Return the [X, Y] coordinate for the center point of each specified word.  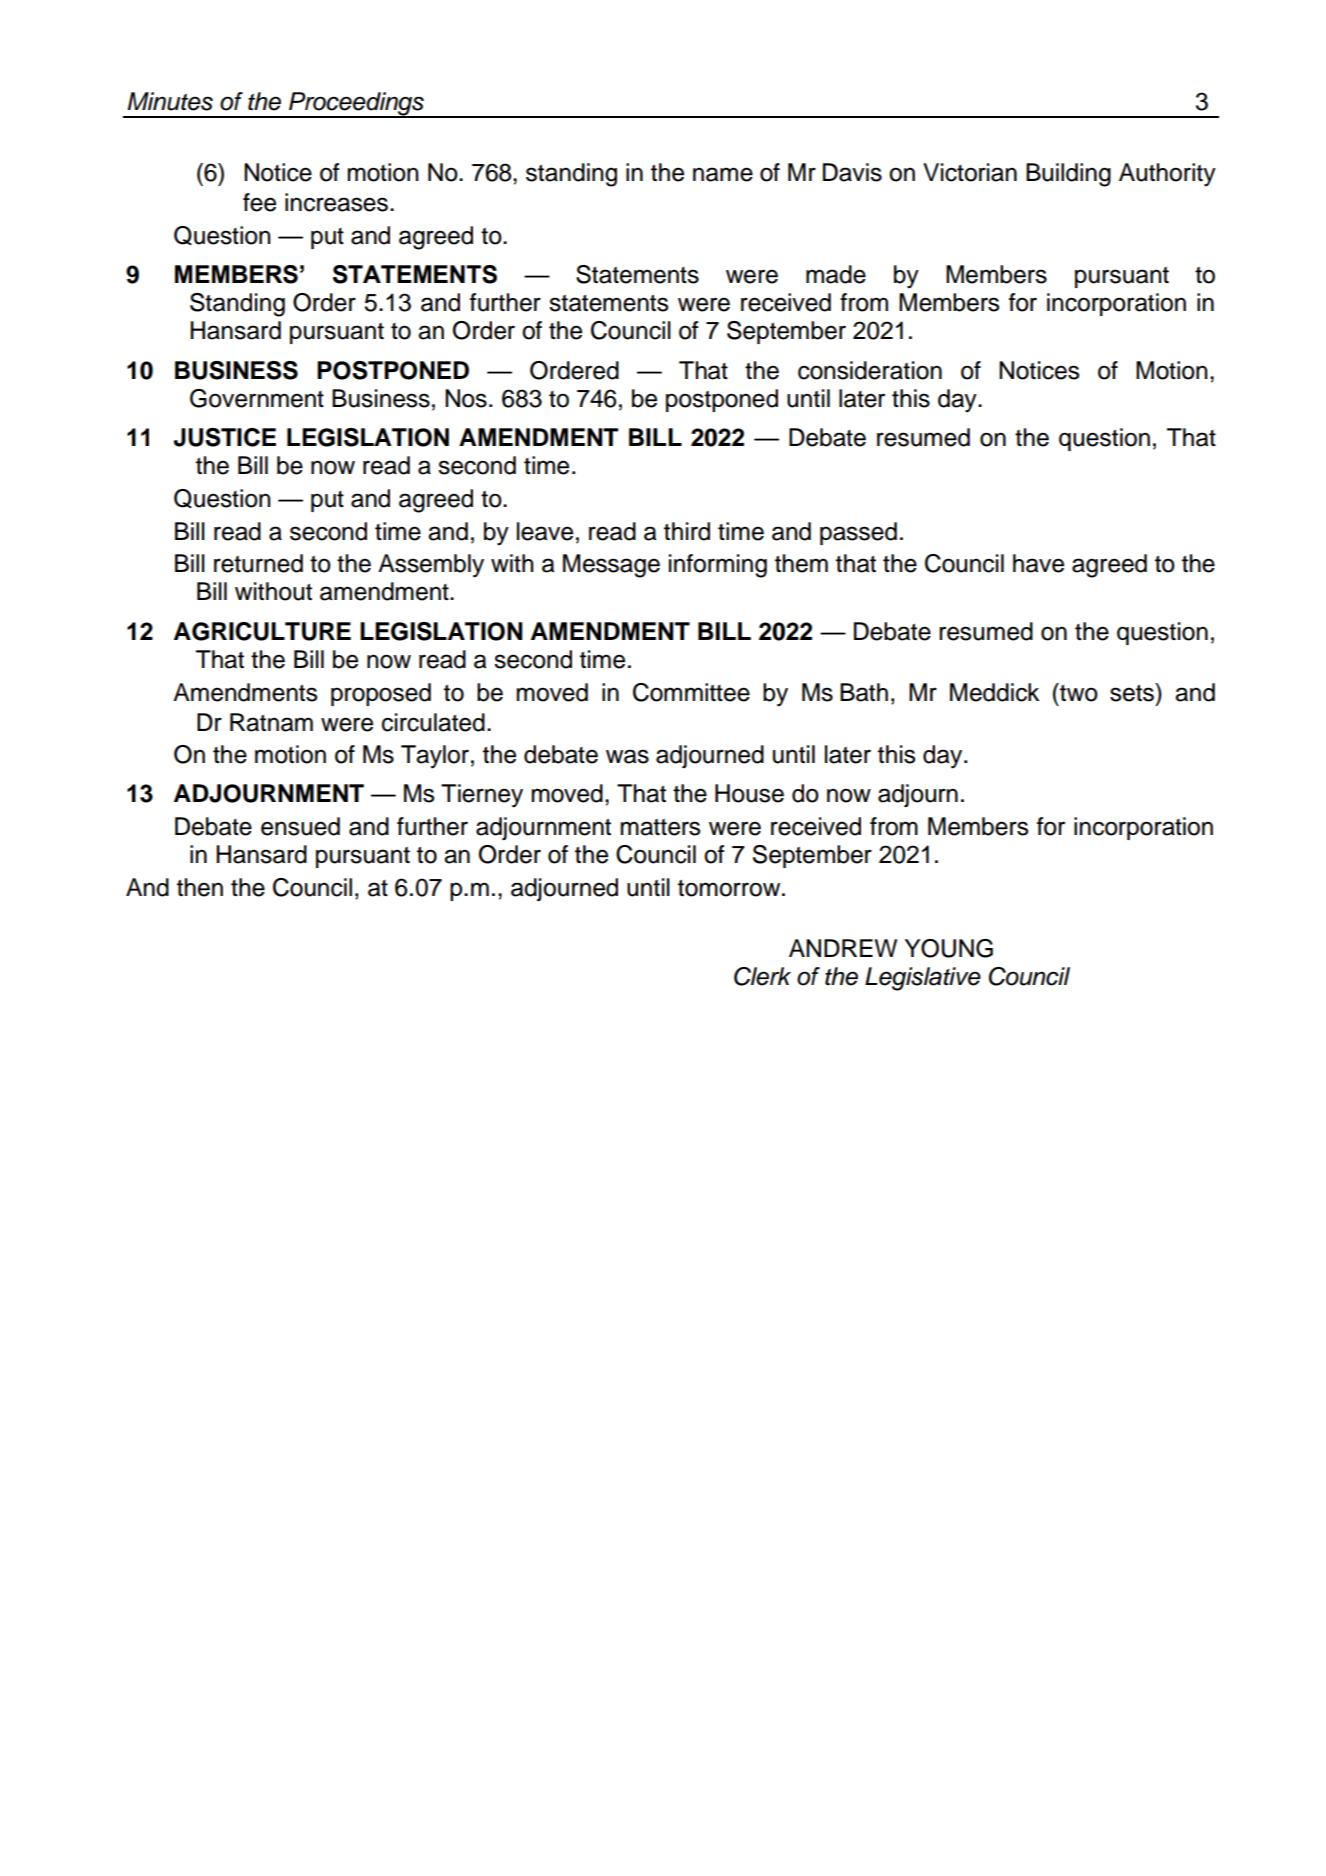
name [723, 174]
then [200, 887]
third [687, 531]
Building [1068, 175]
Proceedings [356, 104]
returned [258, 563]
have [1038, 563]
